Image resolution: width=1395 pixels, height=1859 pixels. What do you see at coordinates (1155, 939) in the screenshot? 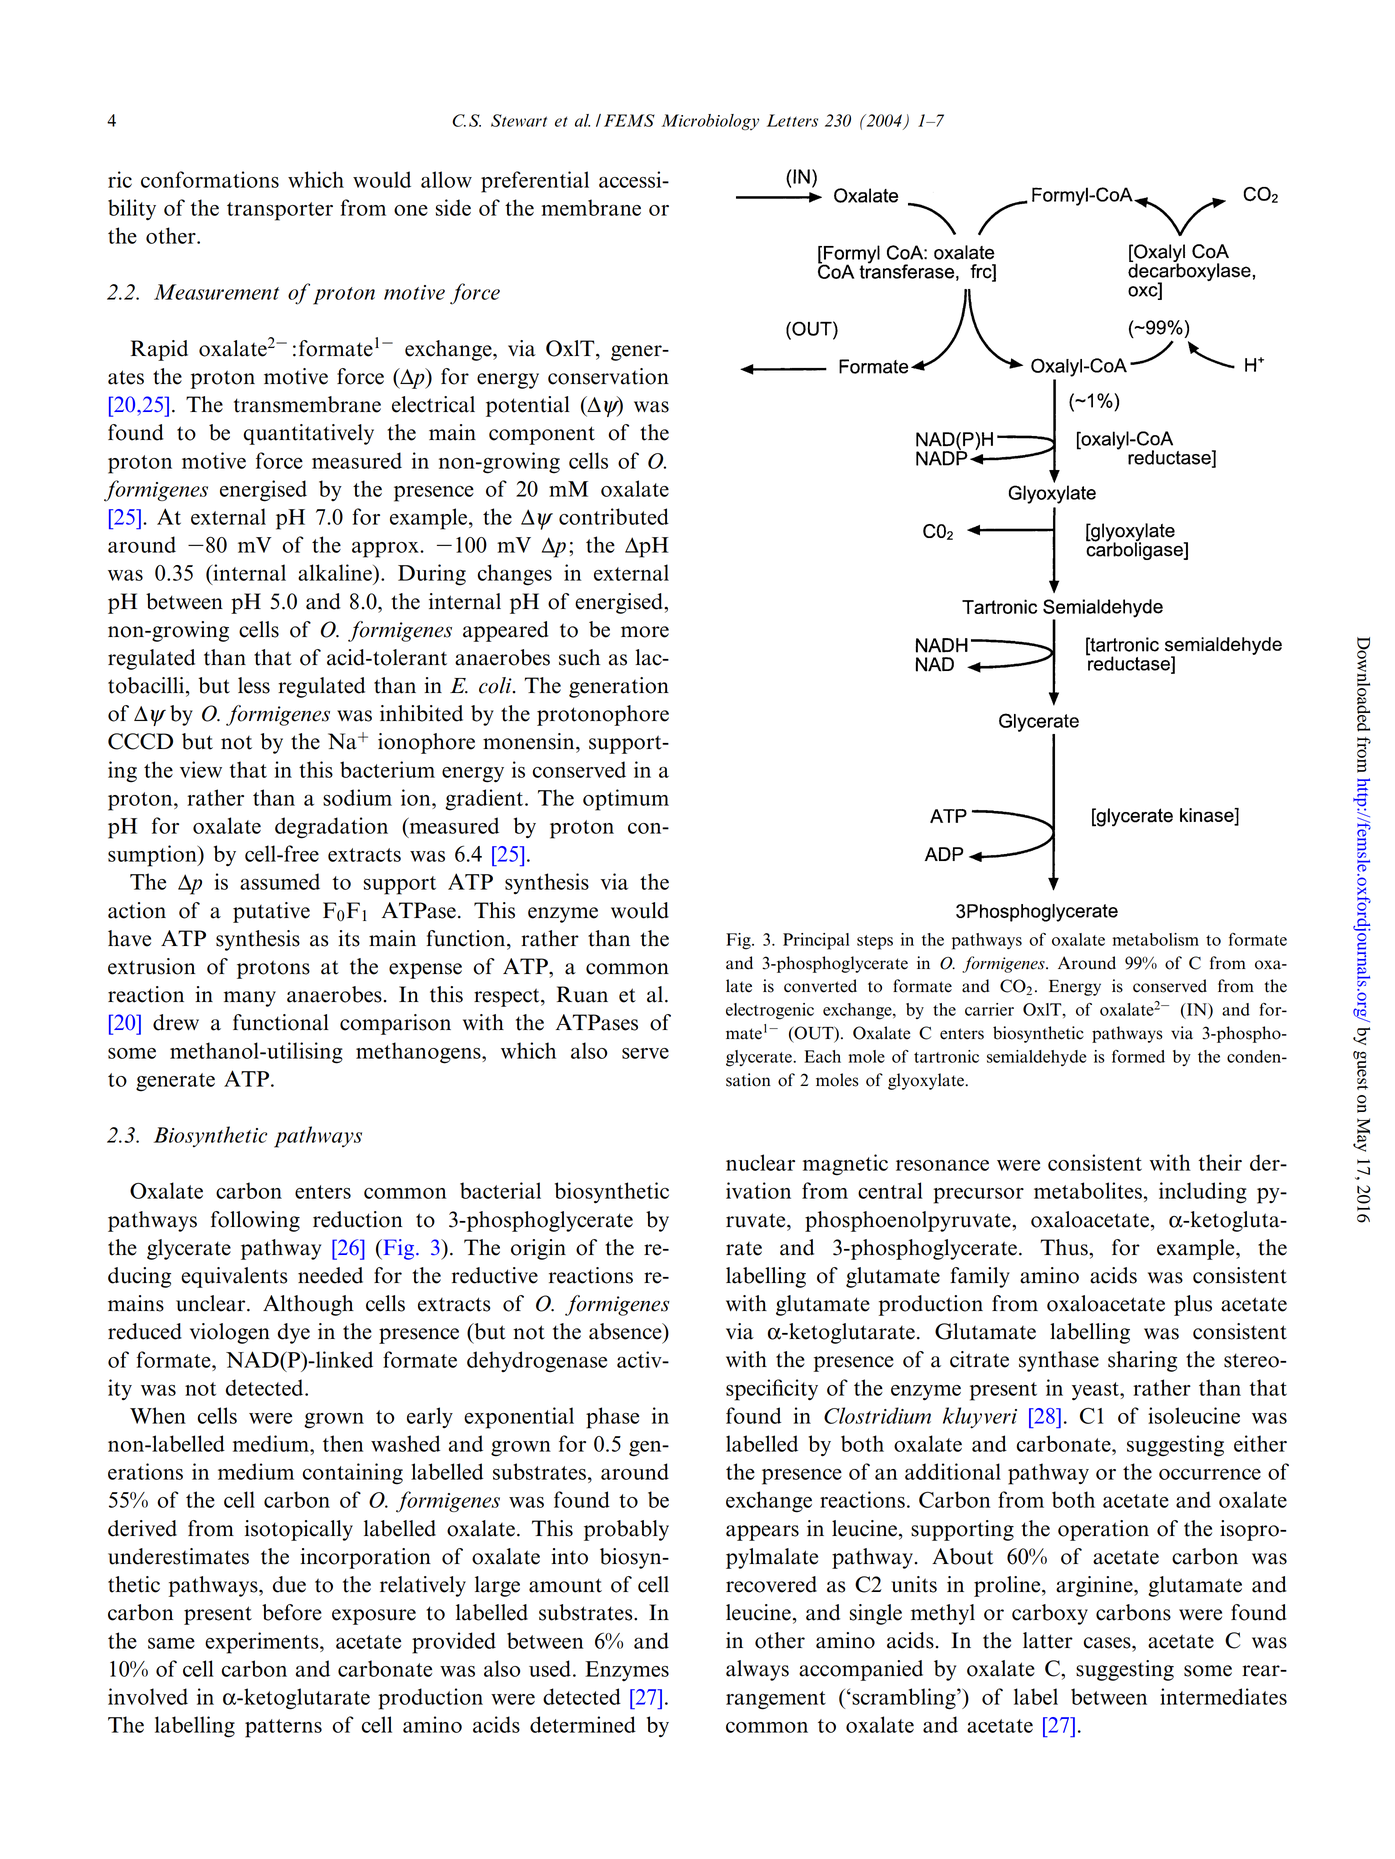
I see `metabolism` at bounding box center [1155, 939].
